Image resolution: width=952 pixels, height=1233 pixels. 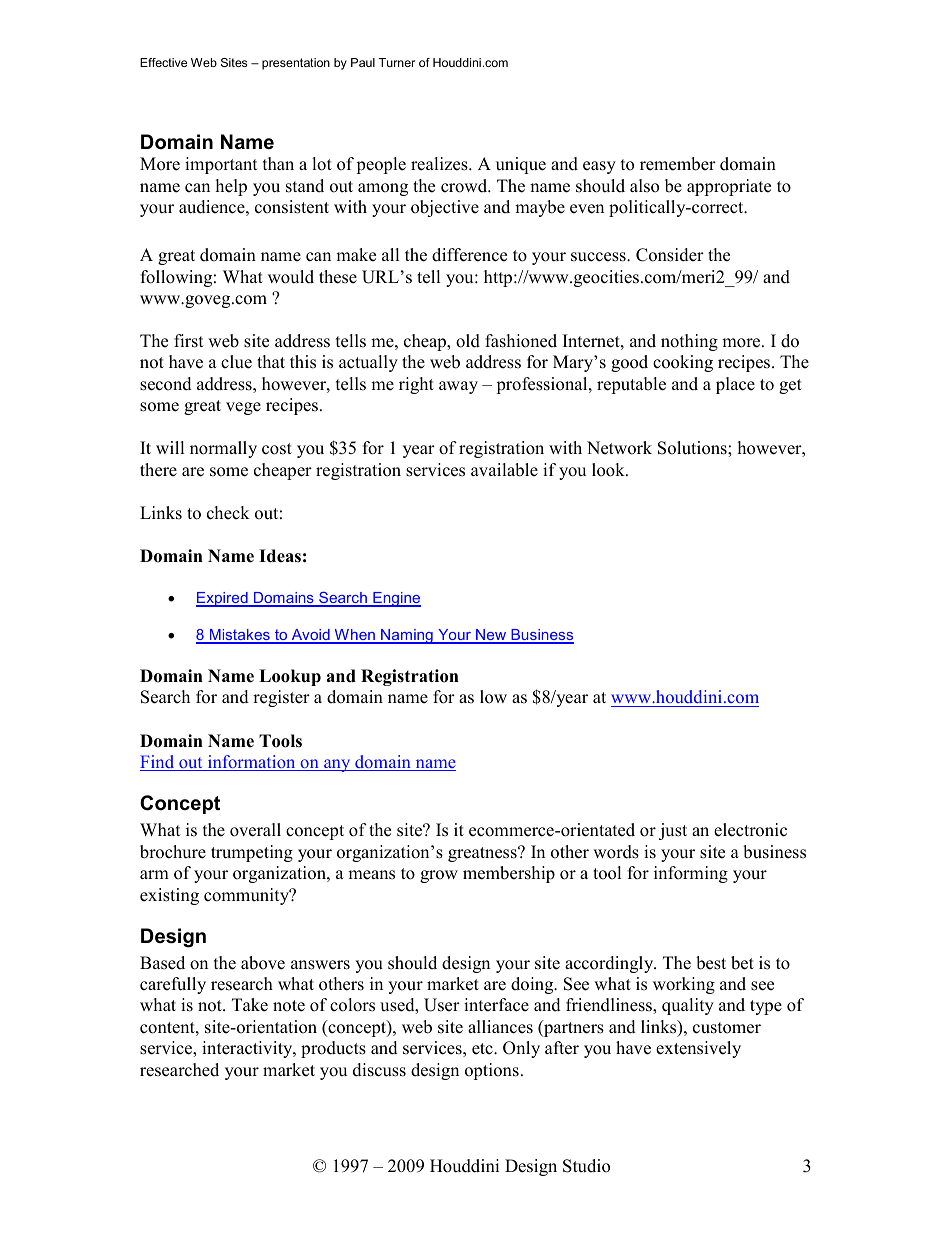 What do you see at coordinates (678, 164) in the screenshot?
I see `remember` at bounding box center [678, 164].
